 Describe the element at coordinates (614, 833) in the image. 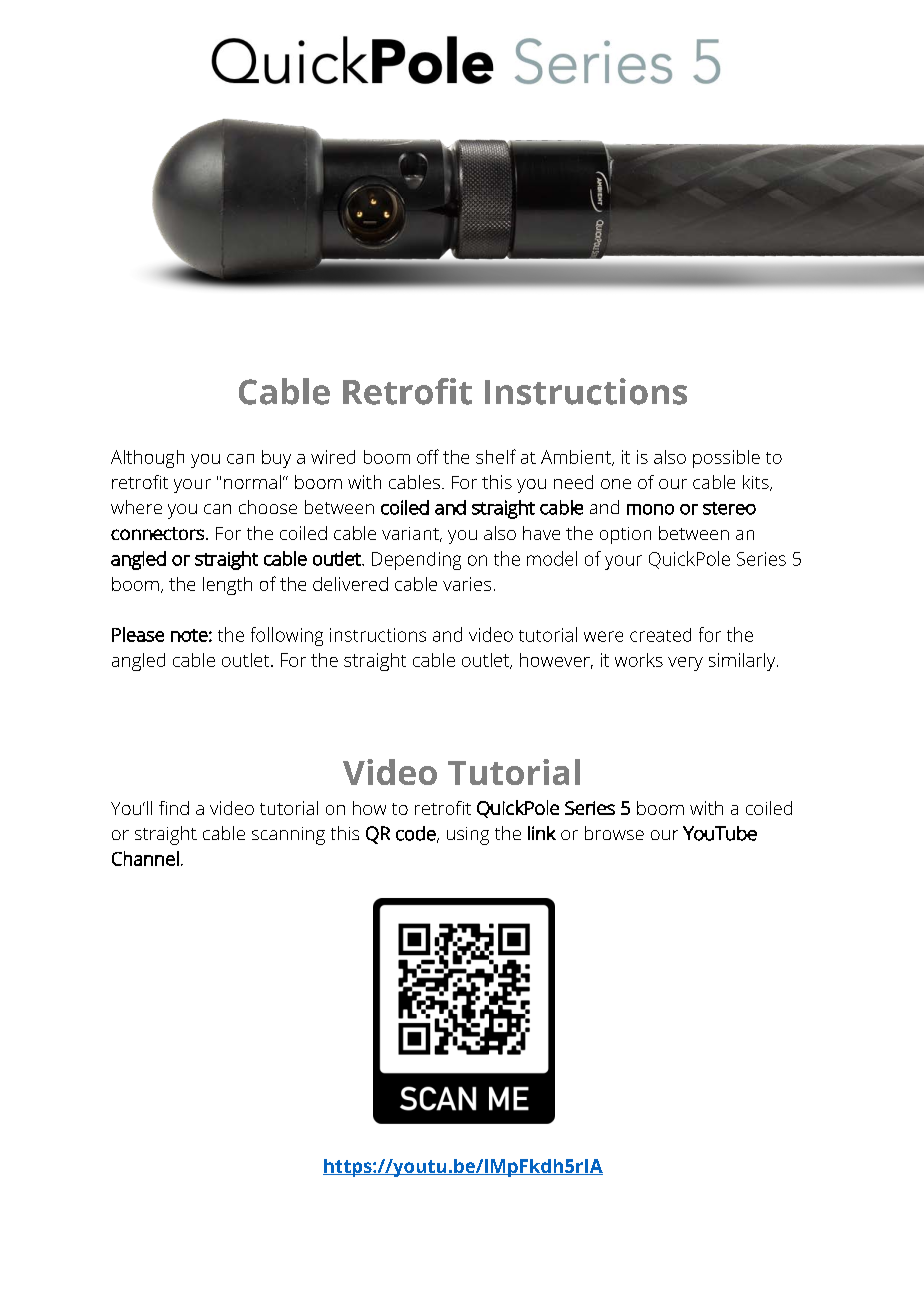

I see `browse` at that location.
